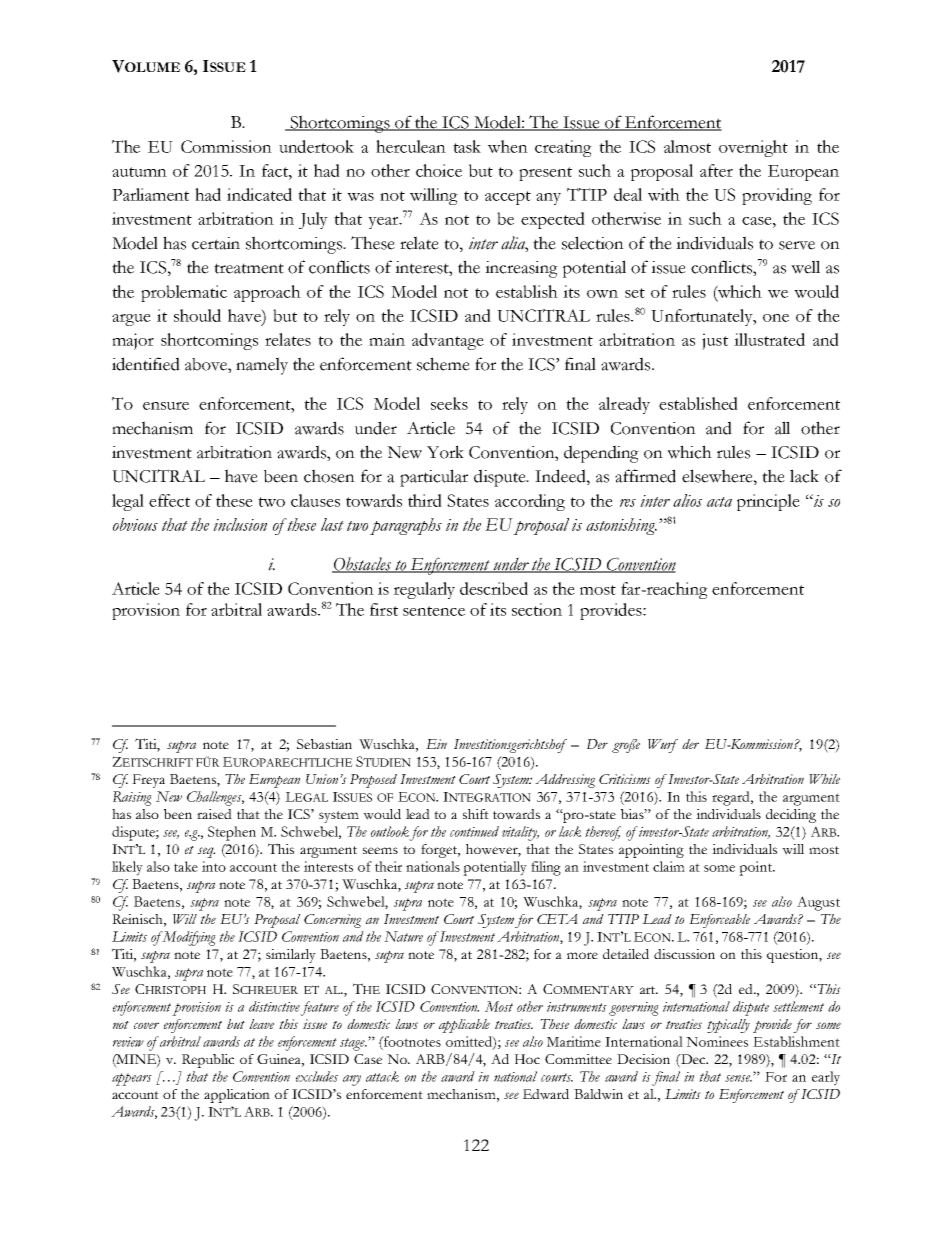 This screenshot has height=1233, width=952. Describe the element at coordinates (208, 1061) in the screenshot. I see `Republic` at that location.
